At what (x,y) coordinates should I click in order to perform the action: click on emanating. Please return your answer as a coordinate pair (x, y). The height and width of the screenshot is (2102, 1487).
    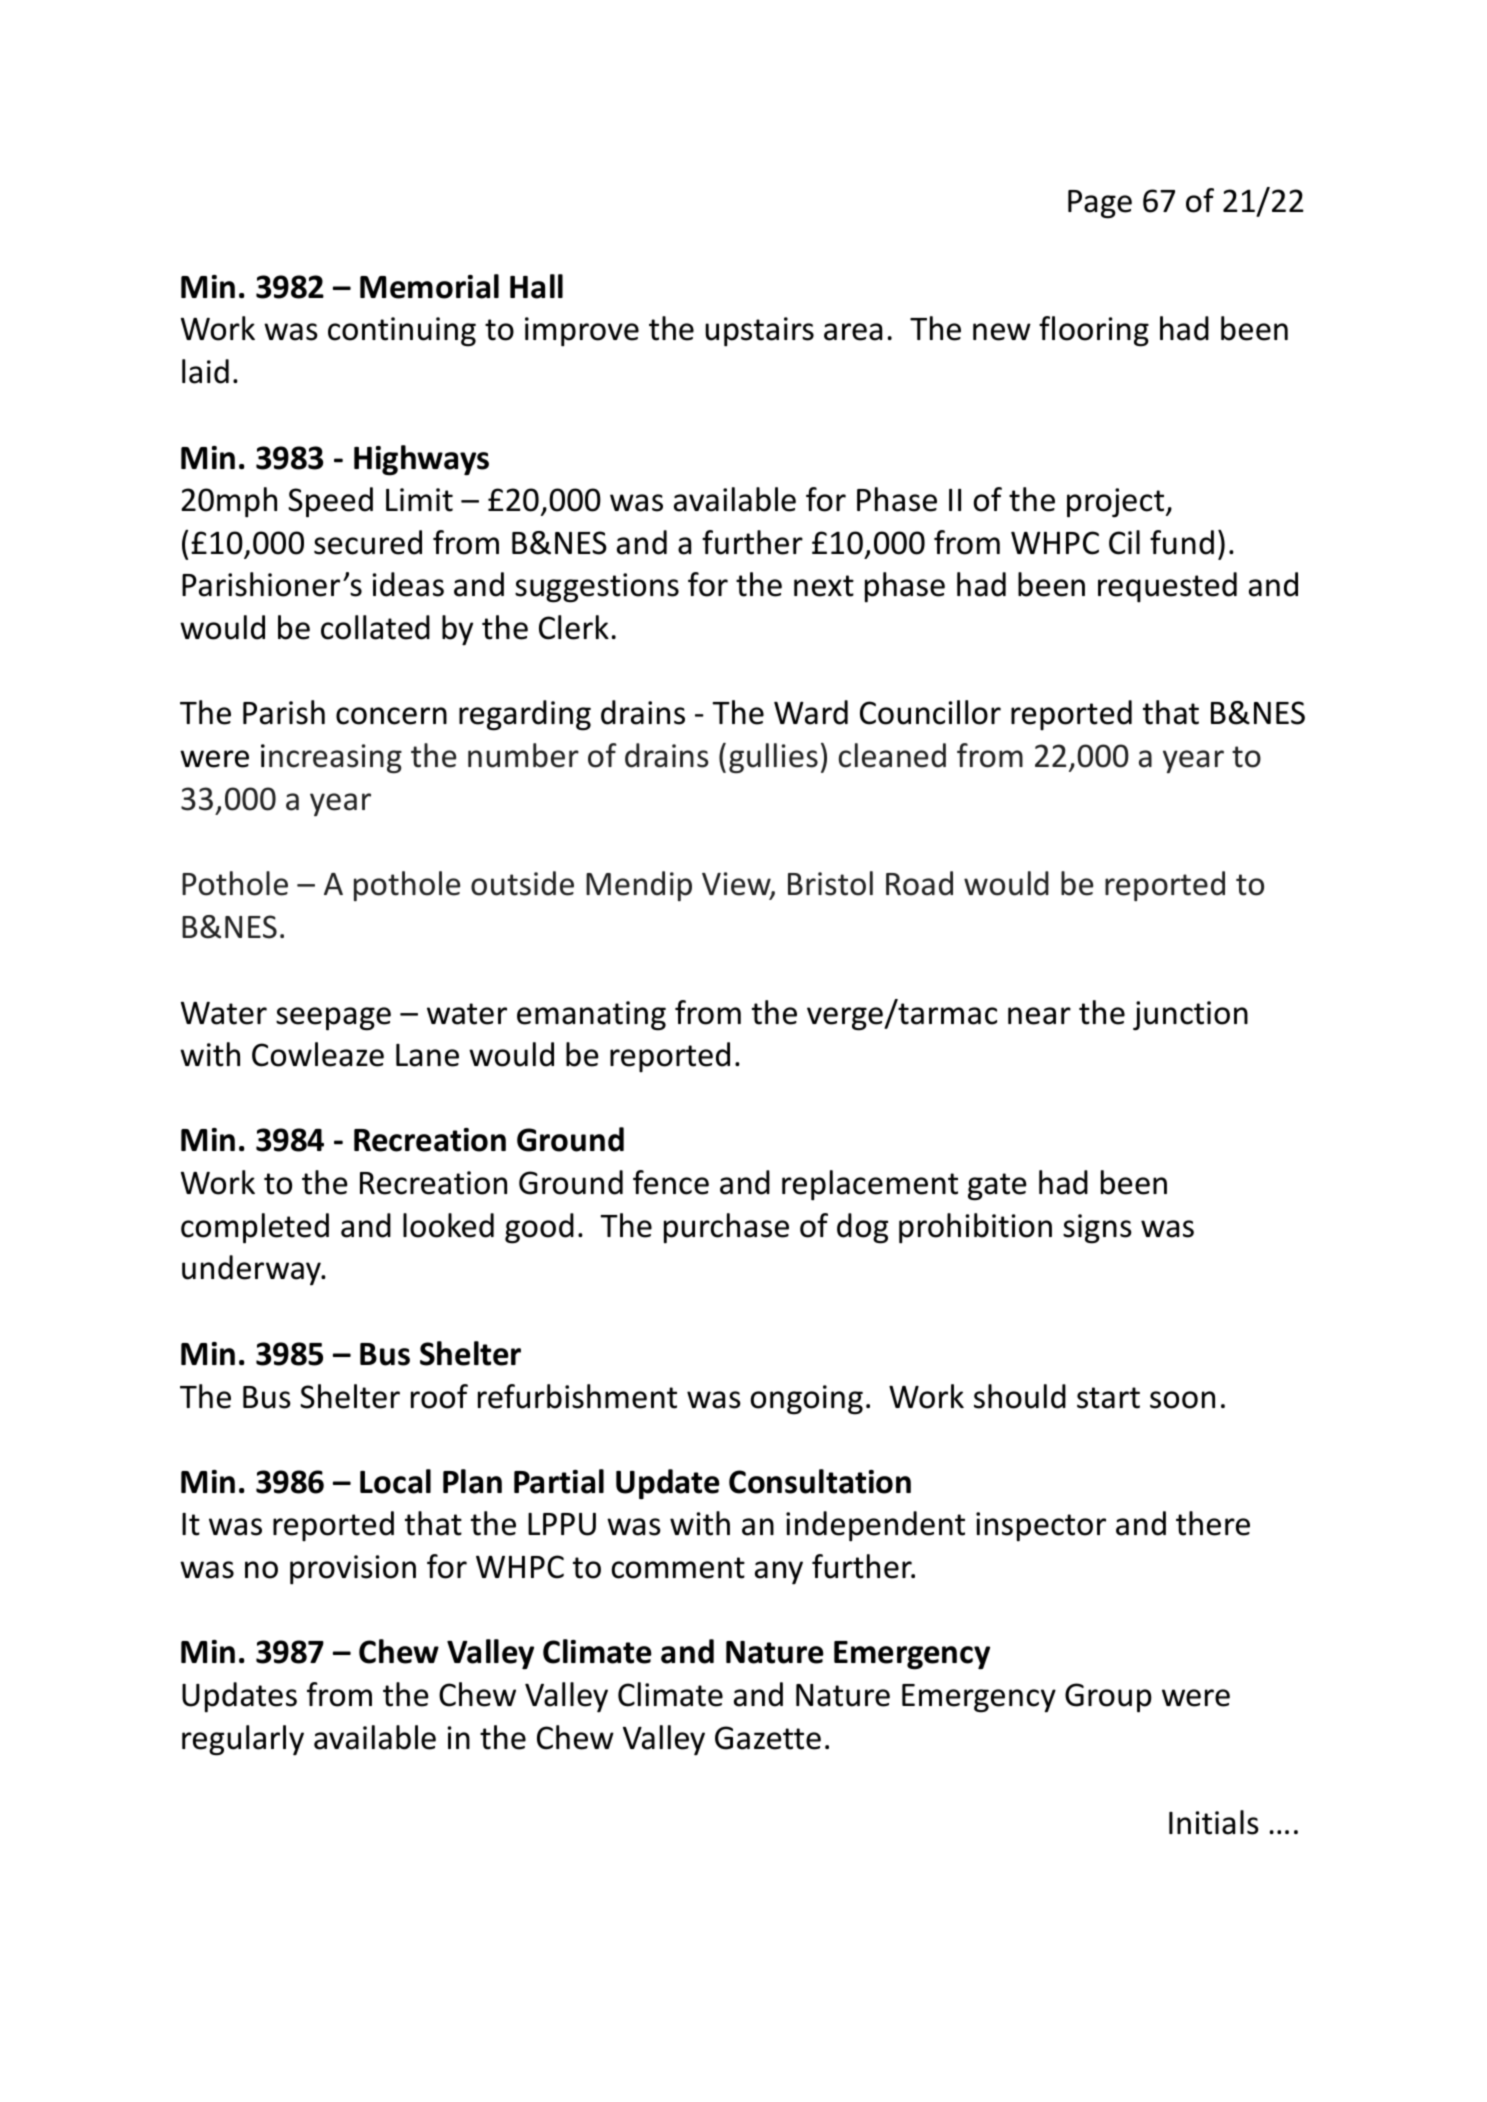
    Looking at the image, I should click on (591, 1016).
